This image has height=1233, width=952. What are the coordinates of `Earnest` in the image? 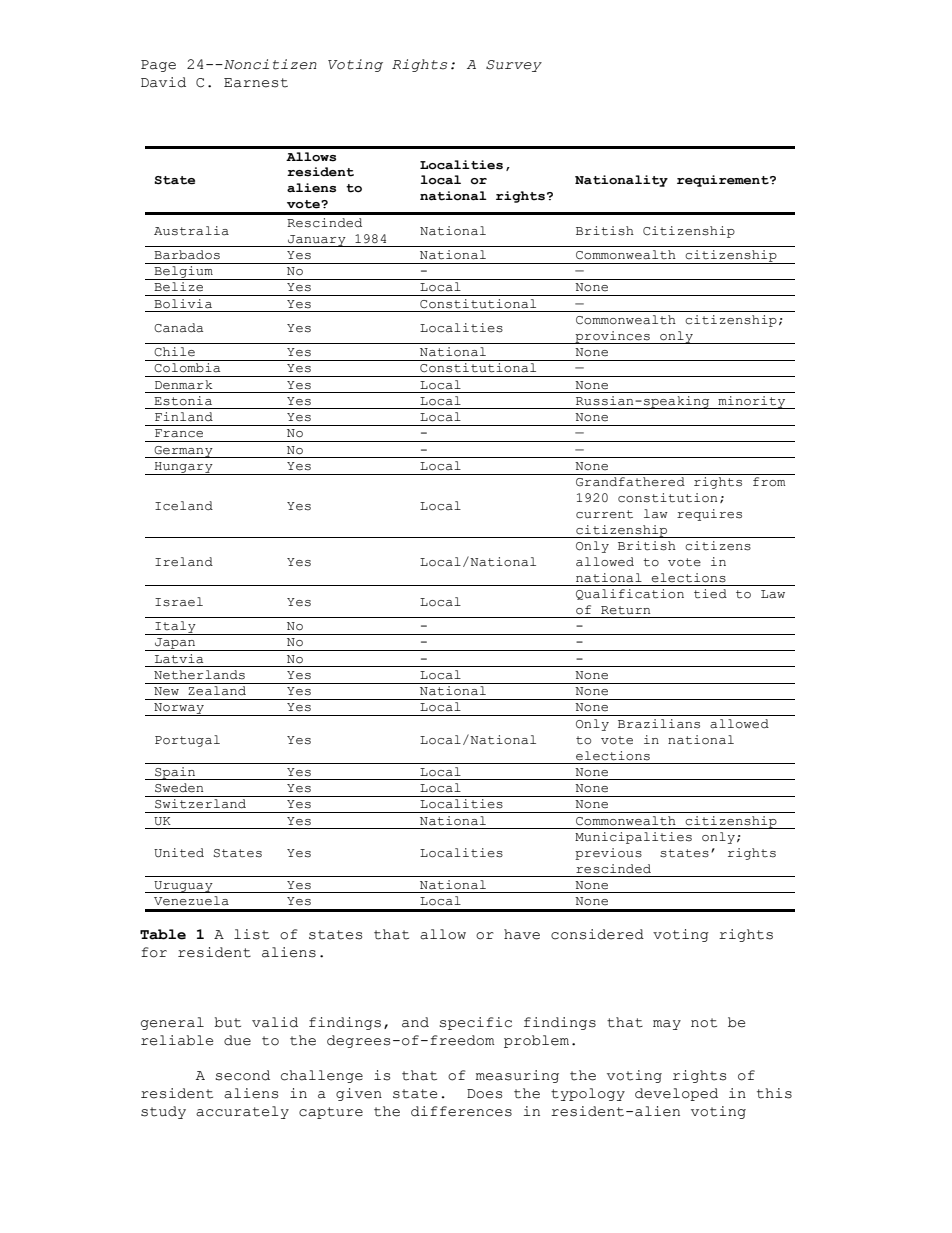 It's located at (256, 83).
